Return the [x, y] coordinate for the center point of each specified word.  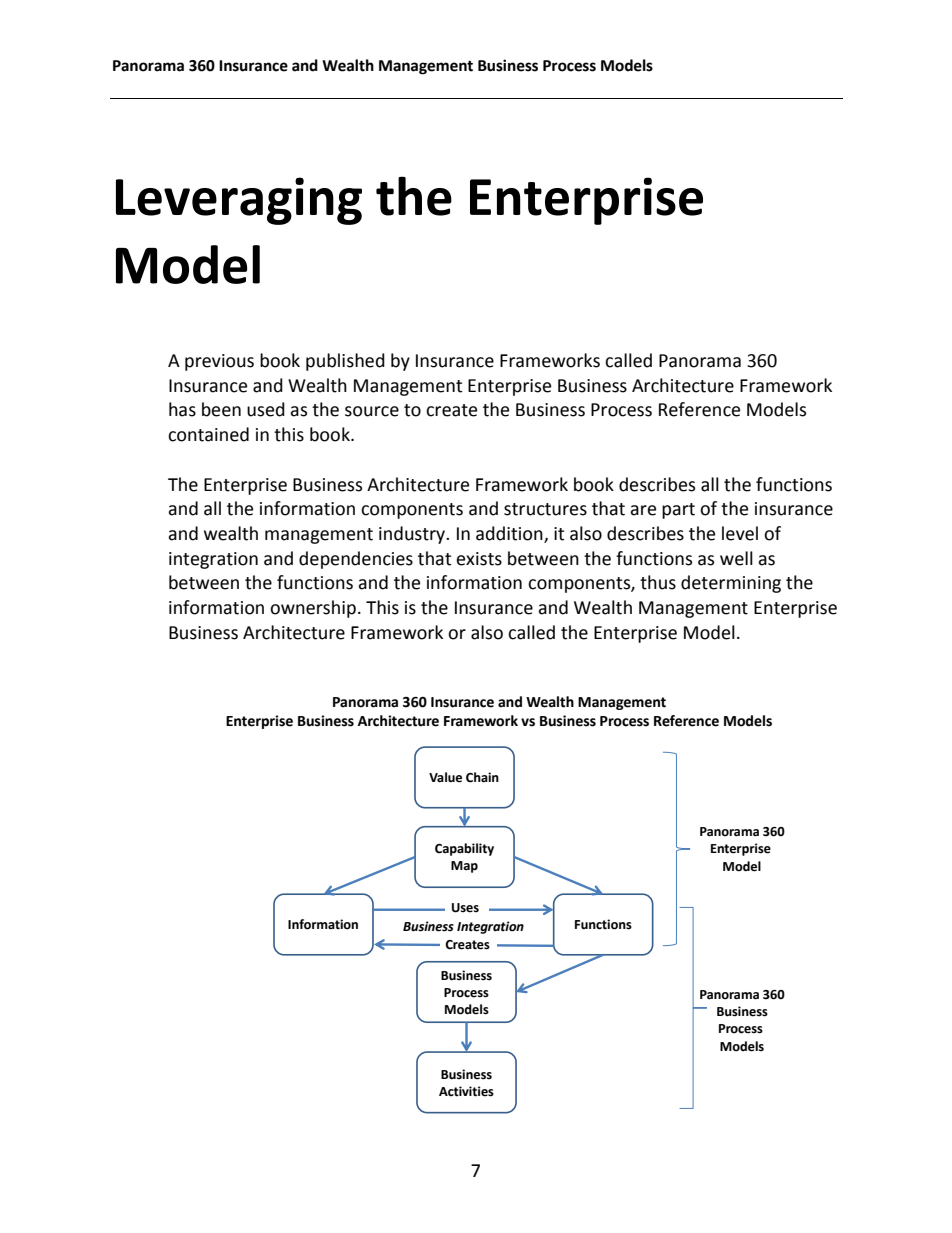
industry [413, 535]
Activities [466, 1091]
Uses [465, 908]
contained [208, 434]
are [643, 510]
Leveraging [239, 201]
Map [464, 867]
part [678, 511]
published [345, 362]
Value [445, 777]
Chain [482, 777]
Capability [464, 849]
